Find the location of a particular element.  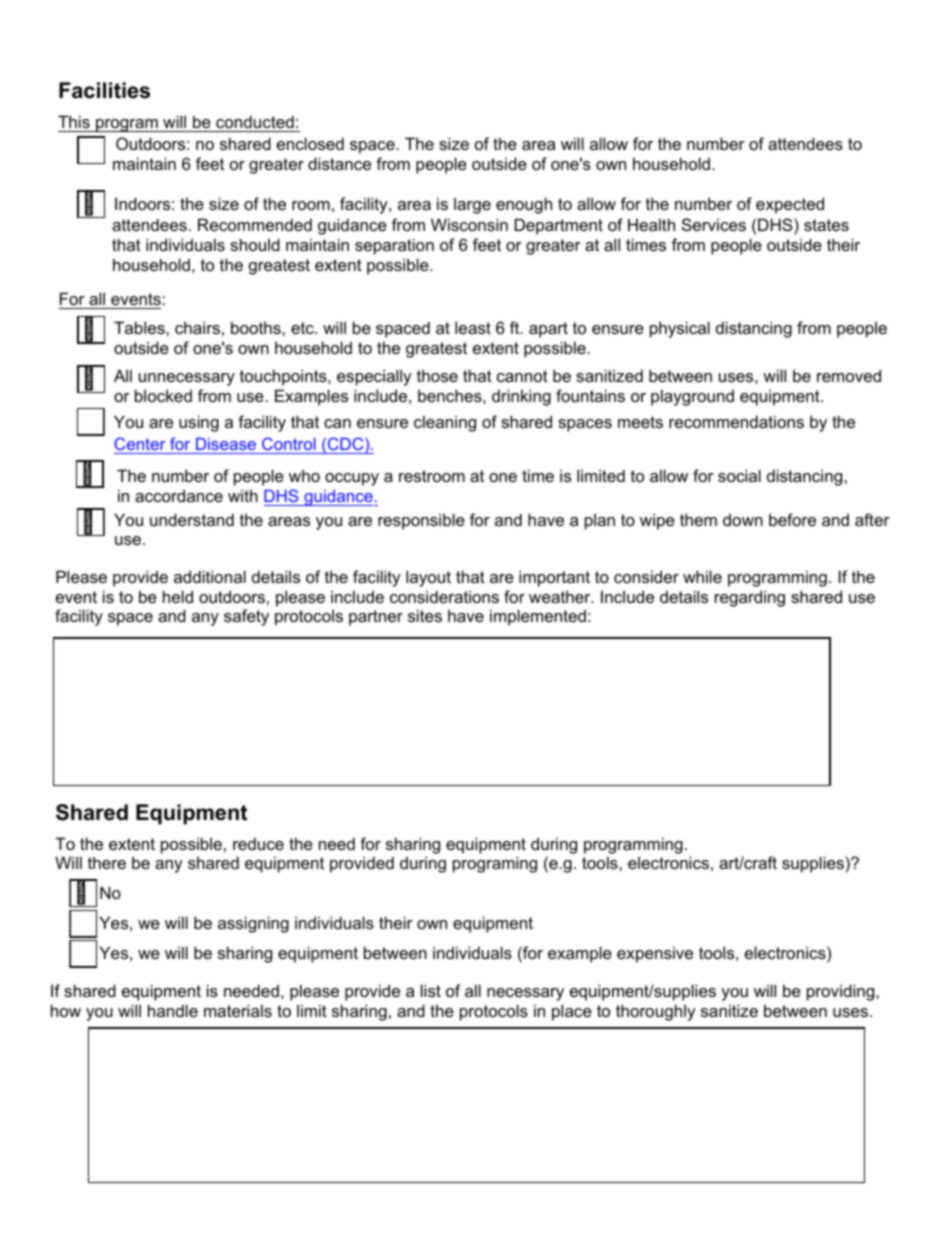

providing is located at coordinates (842, 992).
